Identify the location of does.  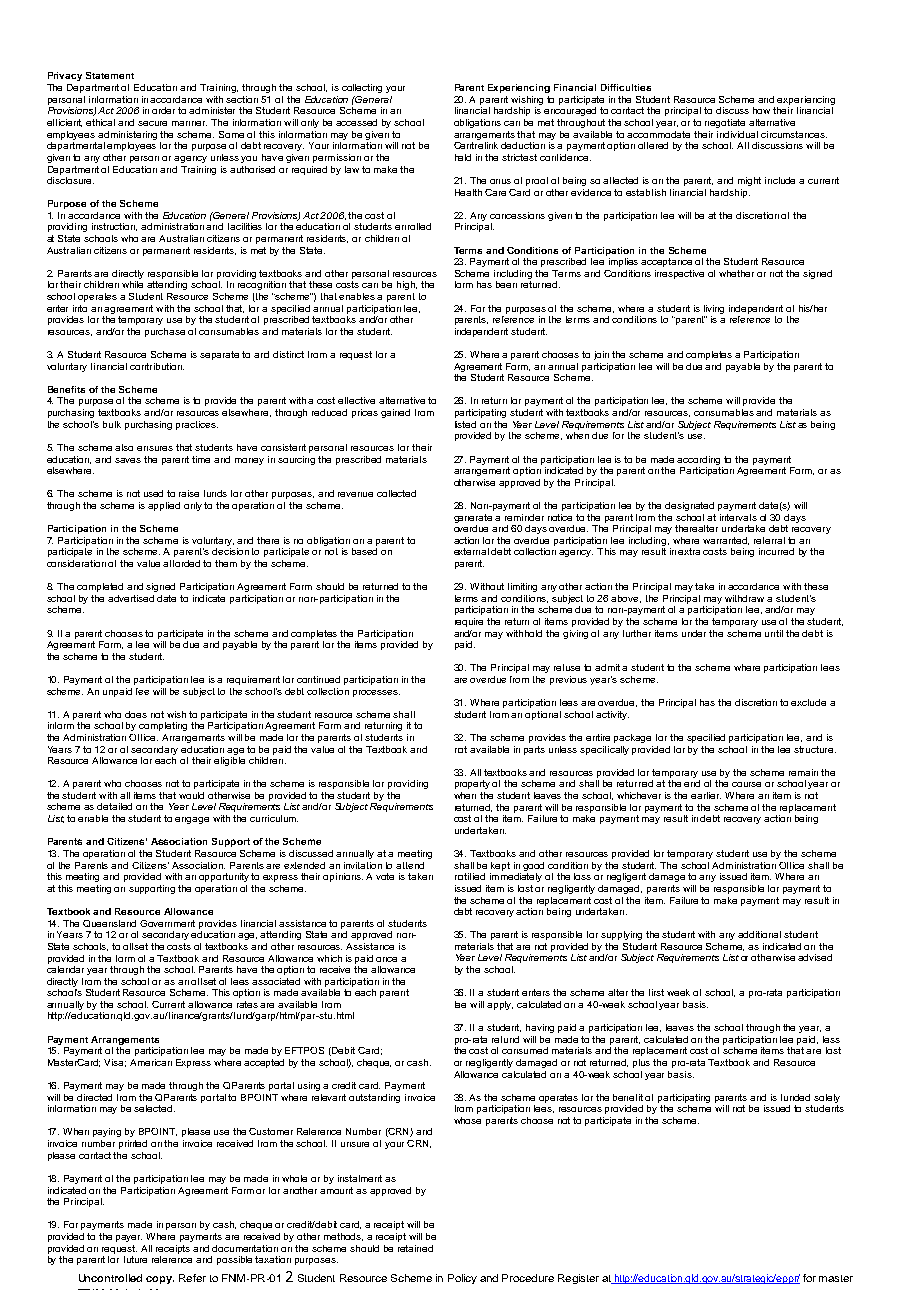
(136, 714).
